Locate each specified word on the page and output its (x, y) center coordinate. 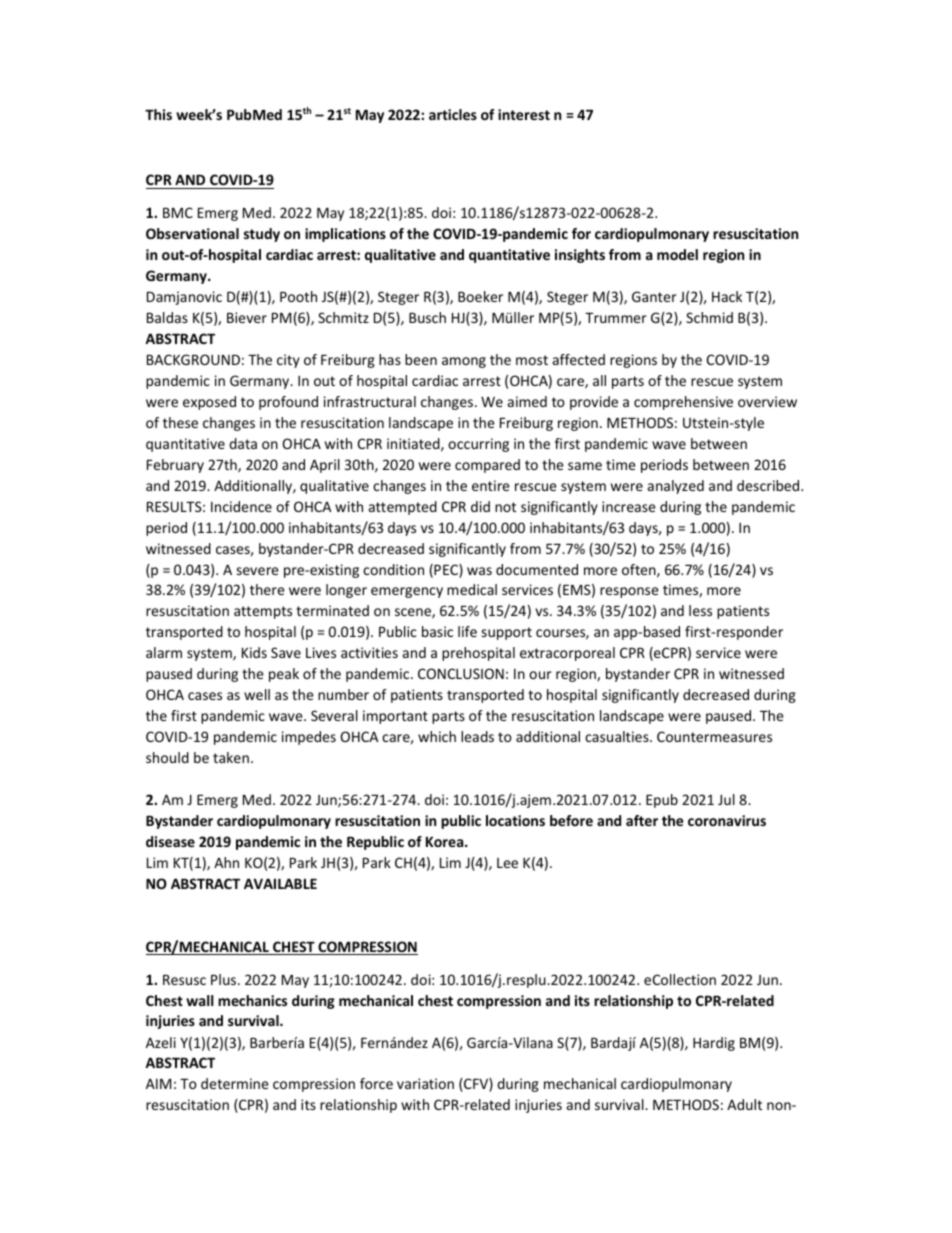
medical (472, 589)
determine (235, 1083)
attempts (263, 612)
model (677, 254)
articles (453, 114)
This (158, 114)
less (700, 610)
